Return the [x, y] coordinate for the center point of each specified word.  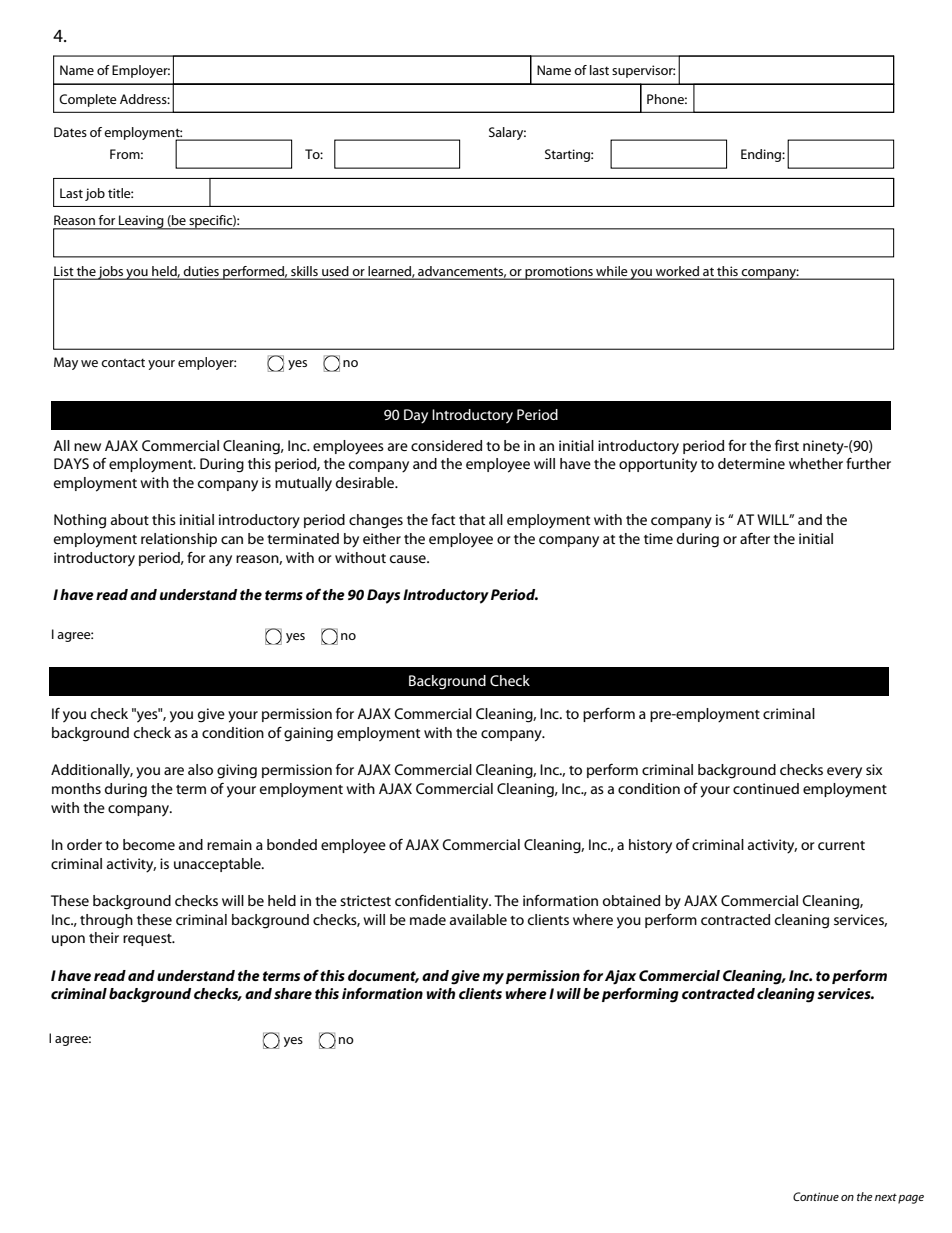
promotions [559, 273]
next [886, 1197]
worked [677, 271]
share [293, 993]
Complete [88, 100]
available [478, 919]
